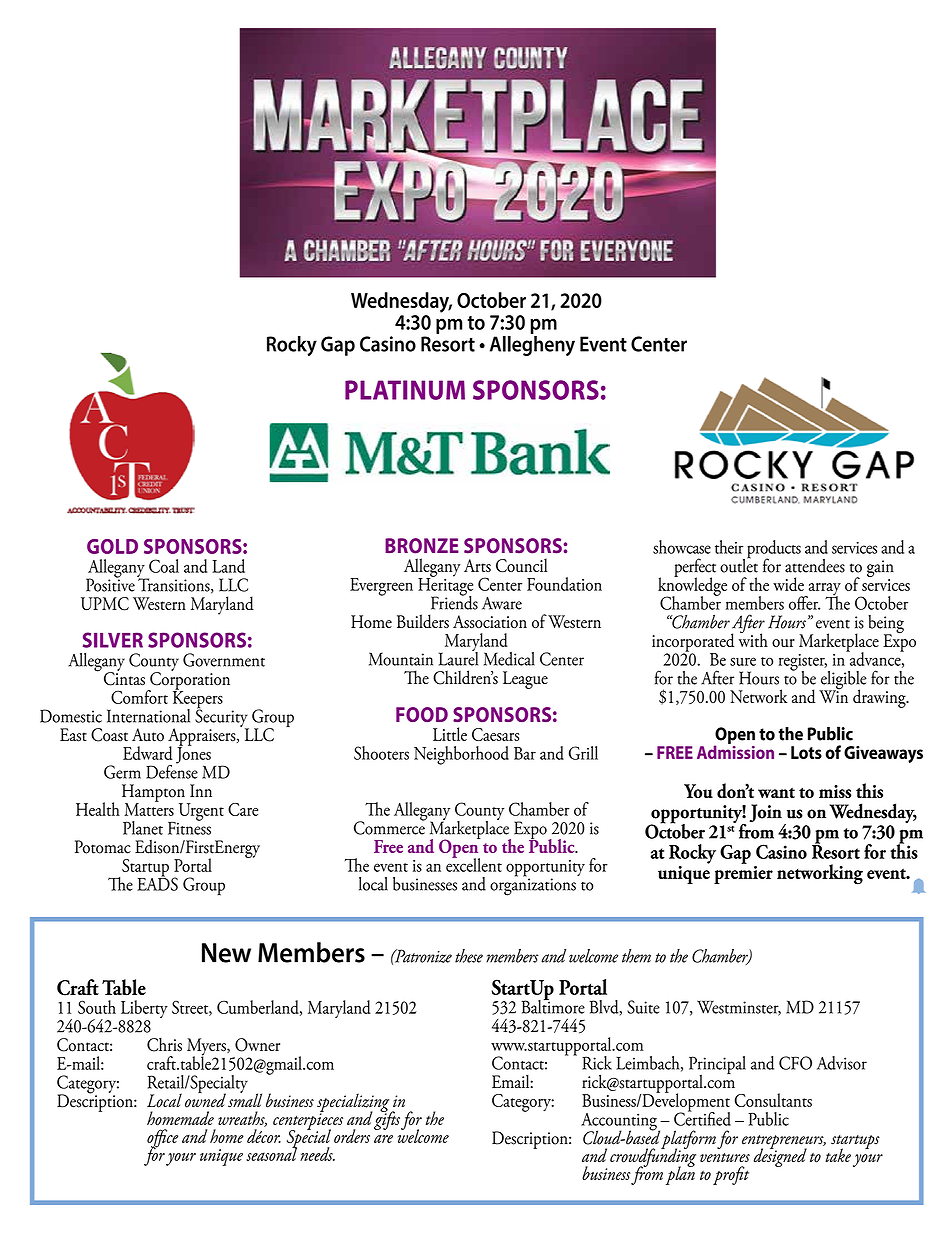 The width and height of the screenshot is (952, 1233). Describe the element at coordinates (469, 956) in the screenshot. I see `these` at that location.
